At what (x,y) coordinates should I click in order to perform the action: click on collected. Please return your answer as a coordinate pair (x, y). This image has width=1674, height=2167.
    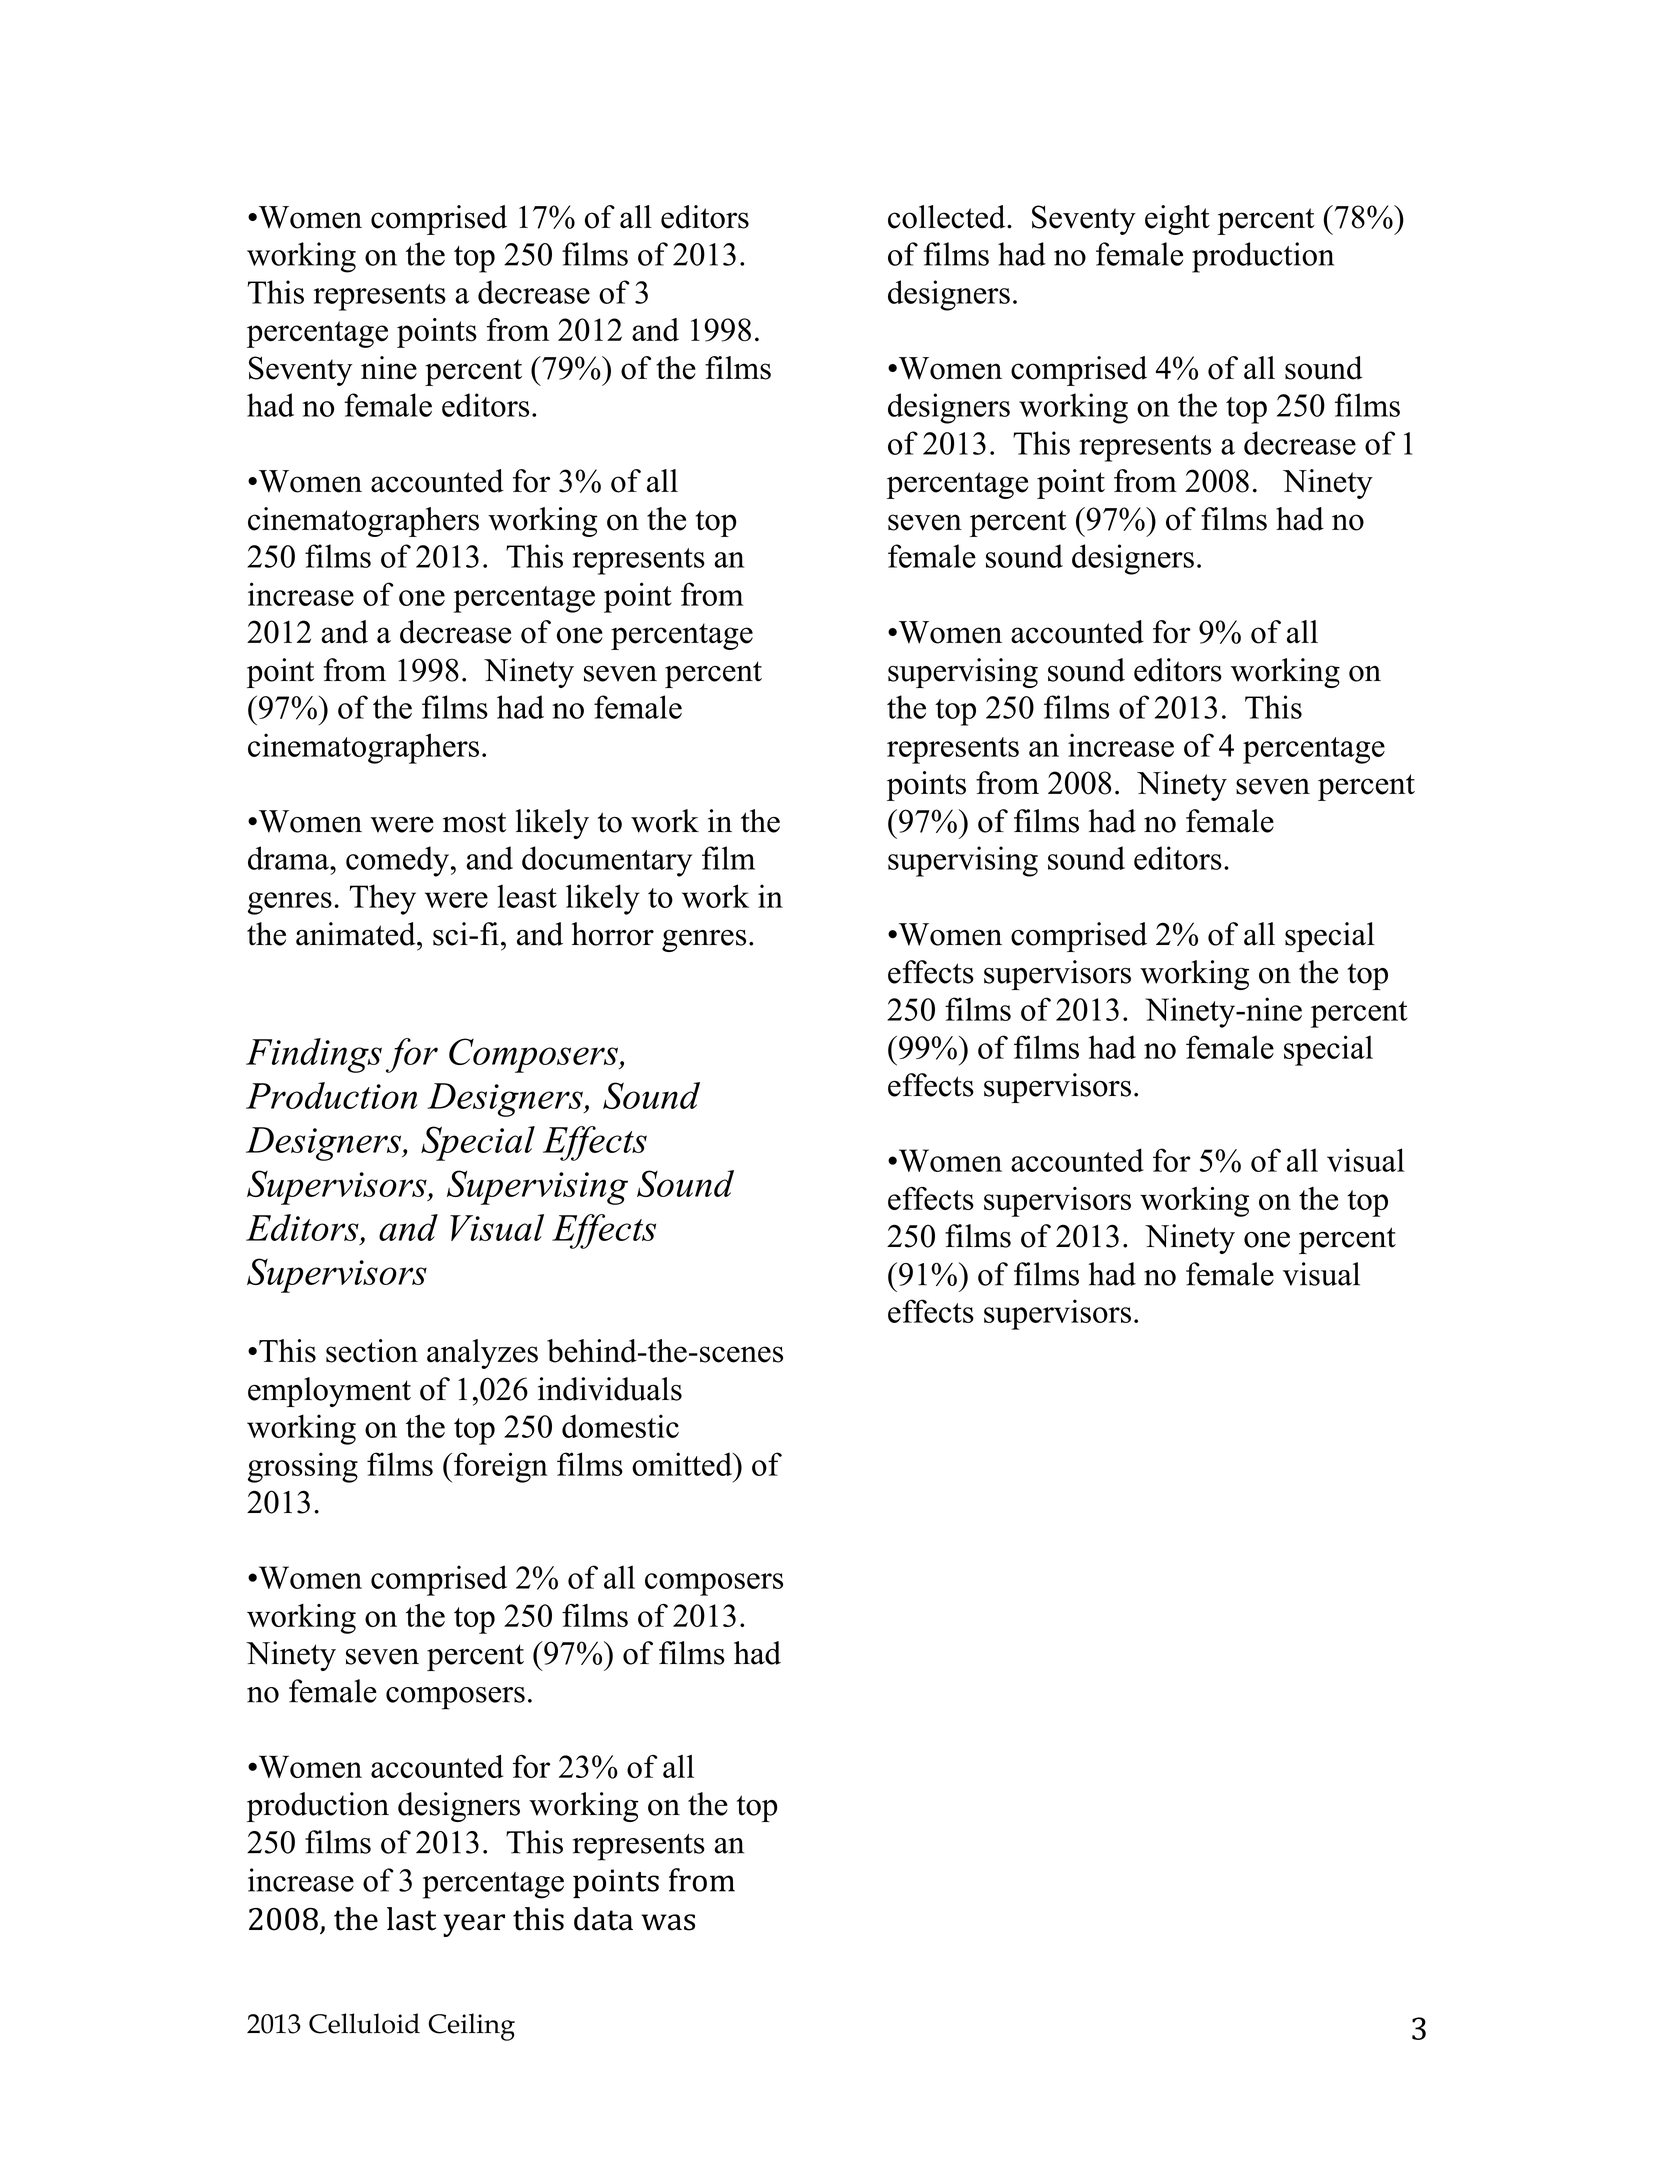
    Looking at the image, I should click on (948, 217).
